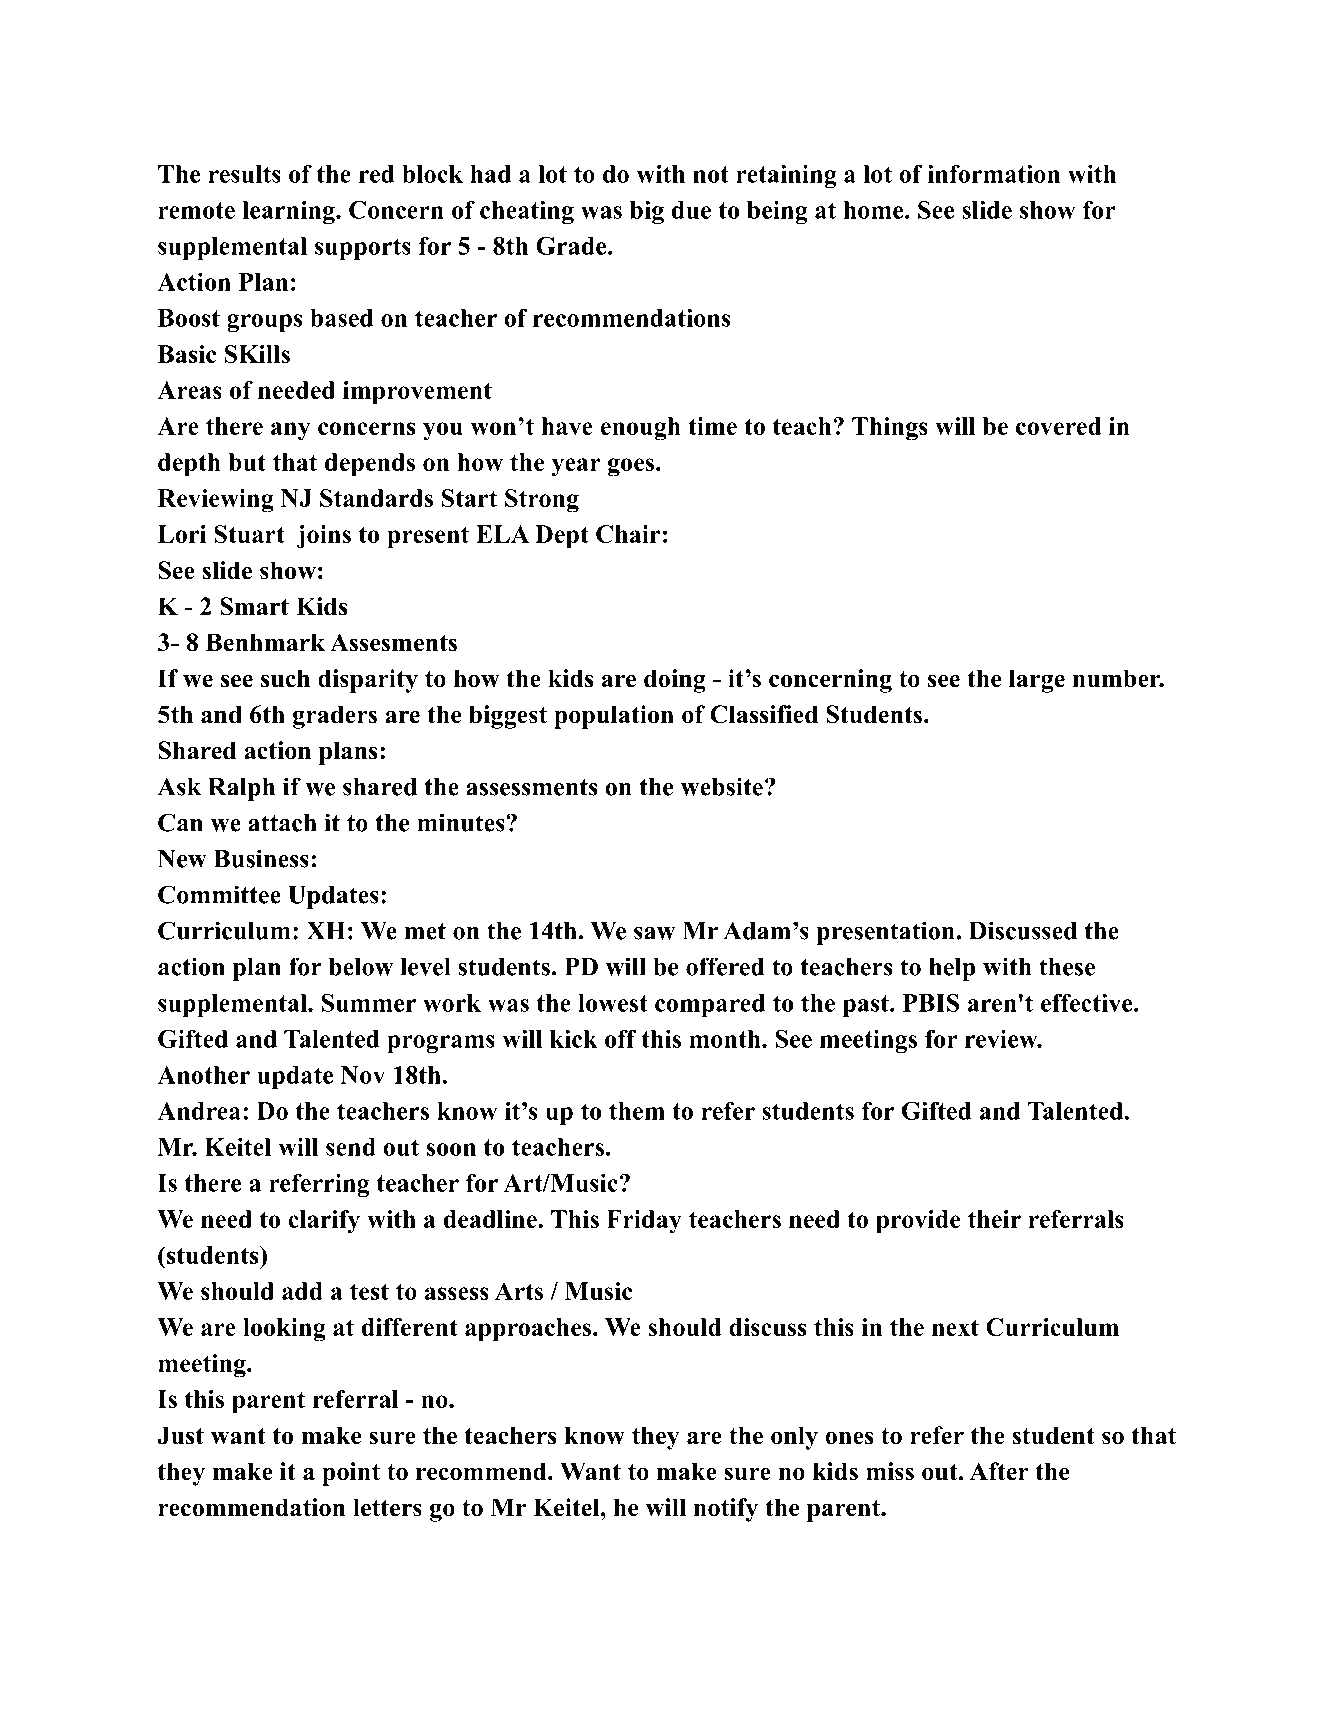 The width and height of the screenshot is (1337, 1730). What do you see at coordinates (999, 1471) in the screenshot?
I see `After` at bounding box center [999, 1471].
